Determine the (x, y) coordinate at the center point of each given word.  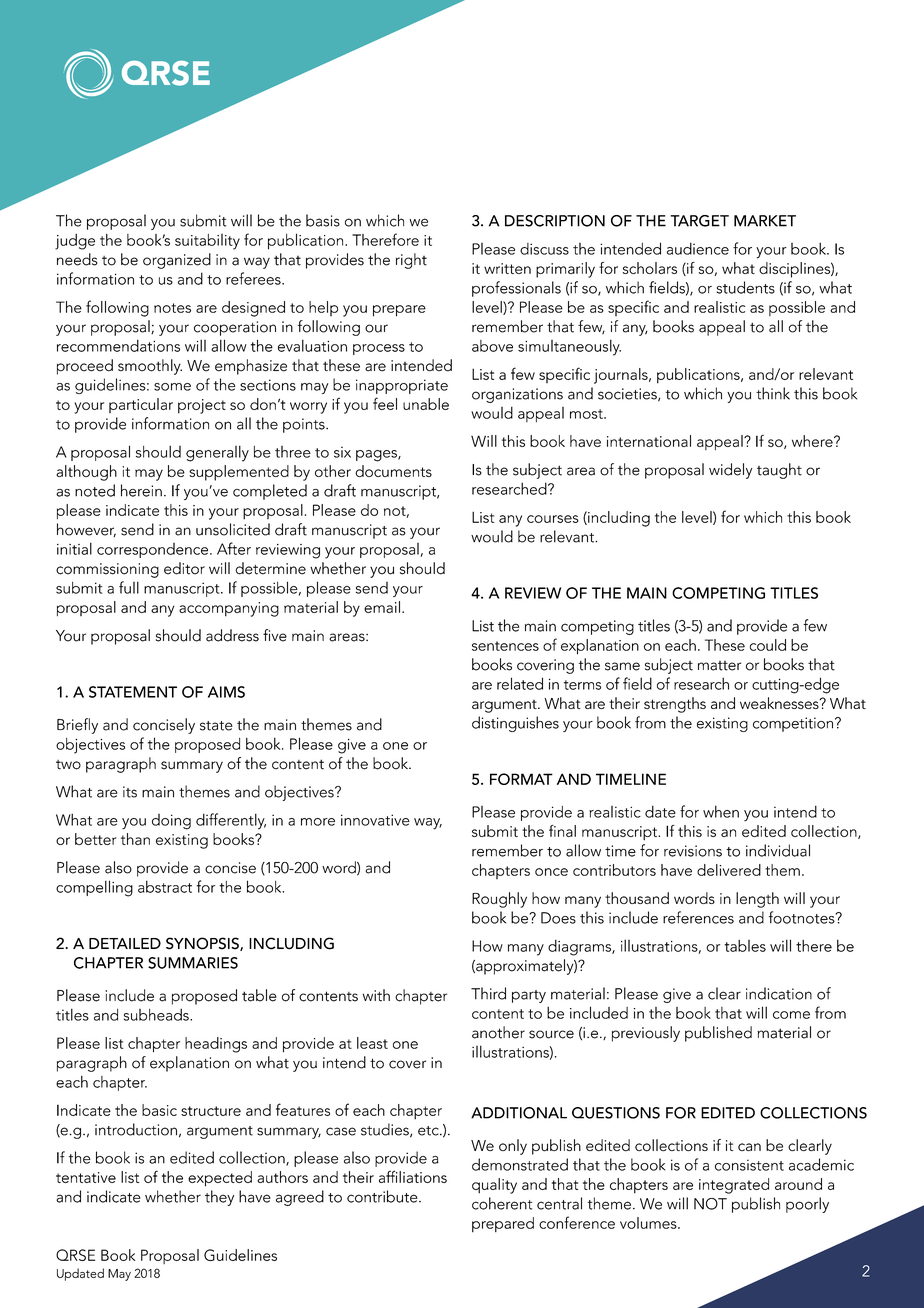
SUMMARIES (193, 963)
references (698, 917)
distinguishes (515, 724)
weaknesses (780, 703)
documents (393, 471)
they (219, 1198)
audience (698, 248)
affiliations (413, 1176)
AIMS (226, 692)
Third (488, 993)
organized (177, 261)
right (411, 261)
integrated (734, 1186)
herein (141, 490)
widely (730, 471)
